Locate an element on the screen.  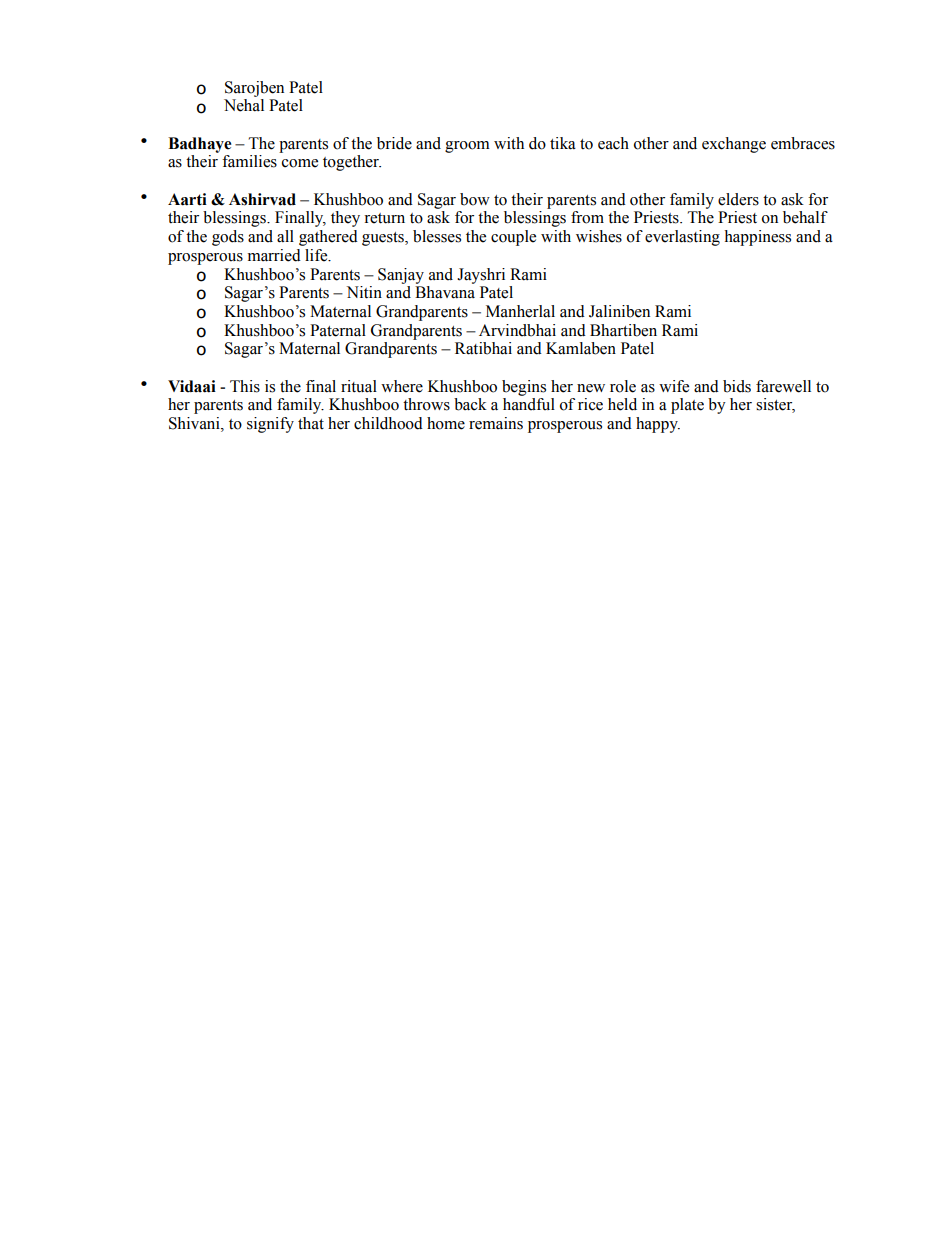
Nitin is located at coordinates (364, 292).
